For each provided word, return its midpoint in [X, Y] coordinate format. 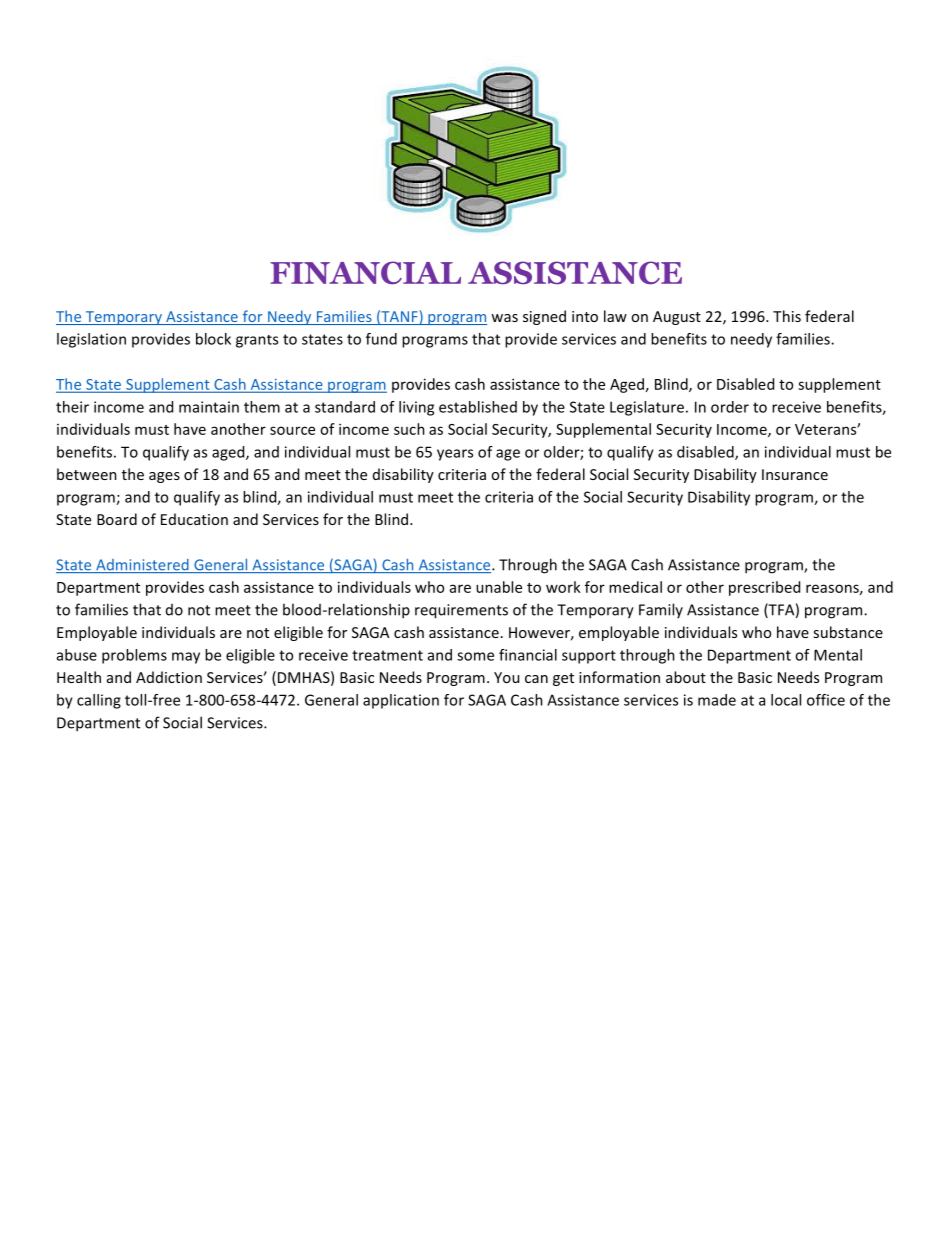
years [455, 455]
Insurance [795, 474]
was [504, 318]
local [786, 700]
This [787, 316]
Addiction [169, 677]
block [213, 339]
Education [194, 519]
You [506, 677]
